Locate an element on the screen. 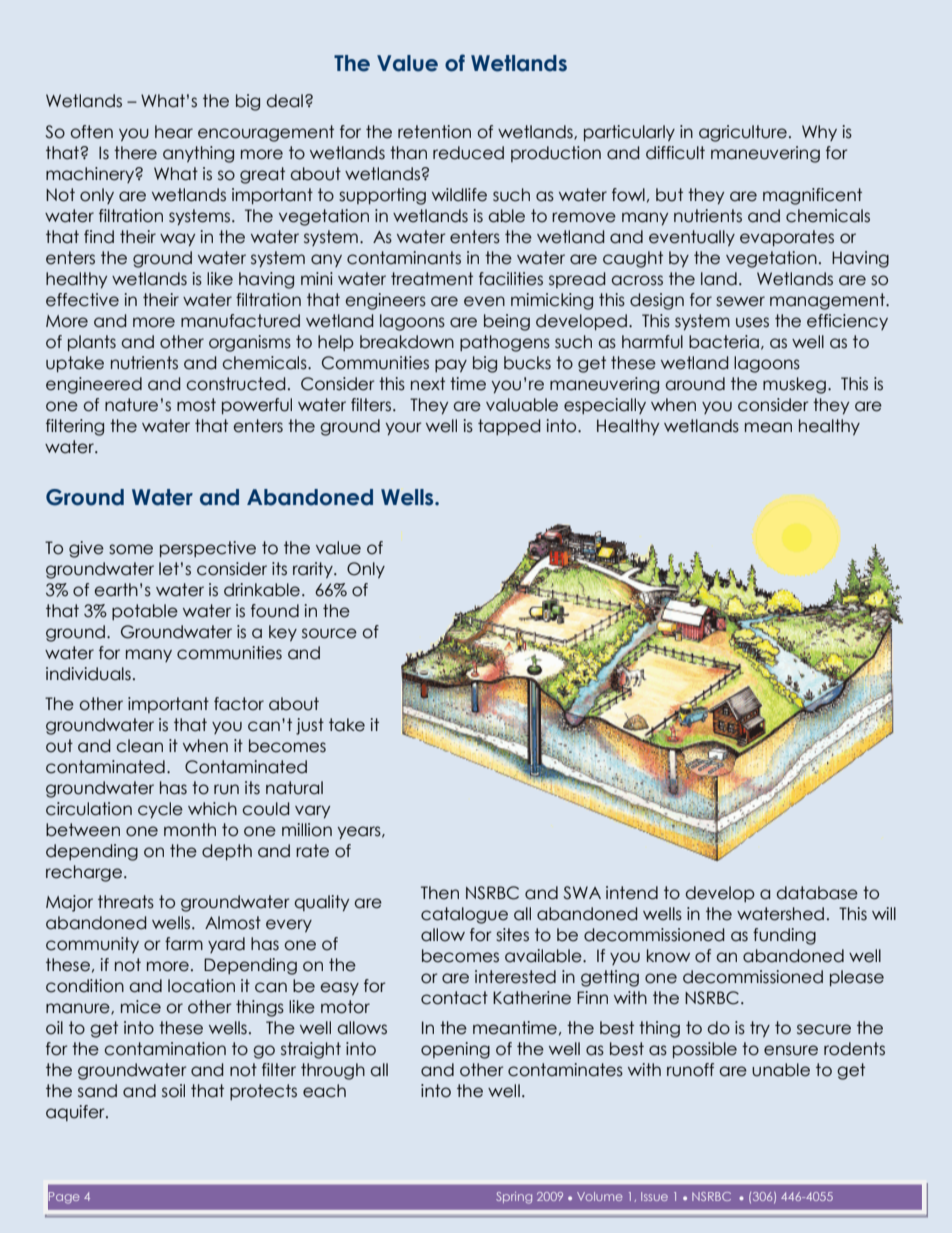 The image size is (952, 1233). Why is located at coordinates (819, 133).
